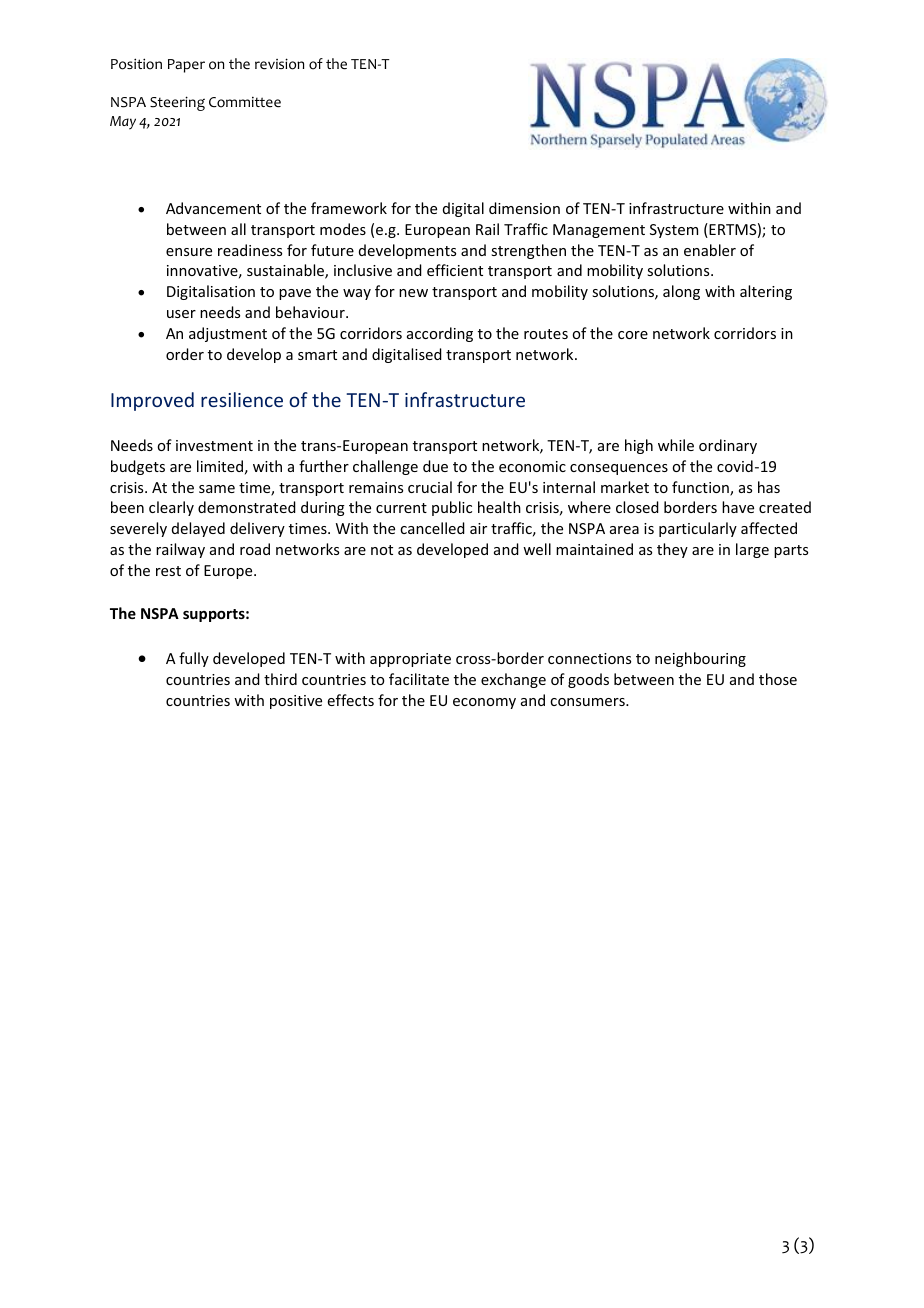 This screenshot has height=1308, width=924. I want to click on delayed, so click(198, 529).
